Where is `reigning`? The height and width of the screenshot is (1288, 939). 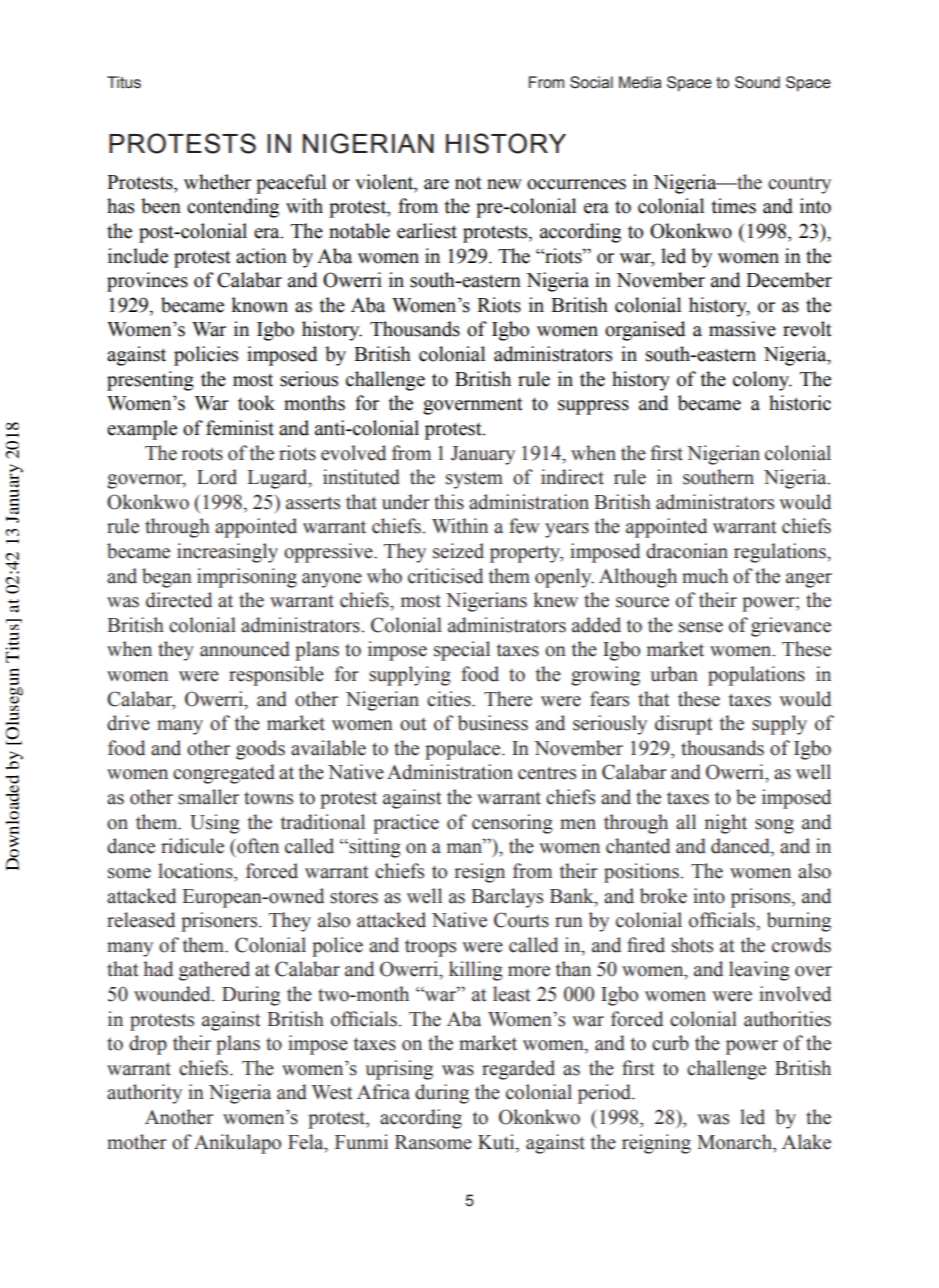 reigning is located at coordinates (656, 1144).
